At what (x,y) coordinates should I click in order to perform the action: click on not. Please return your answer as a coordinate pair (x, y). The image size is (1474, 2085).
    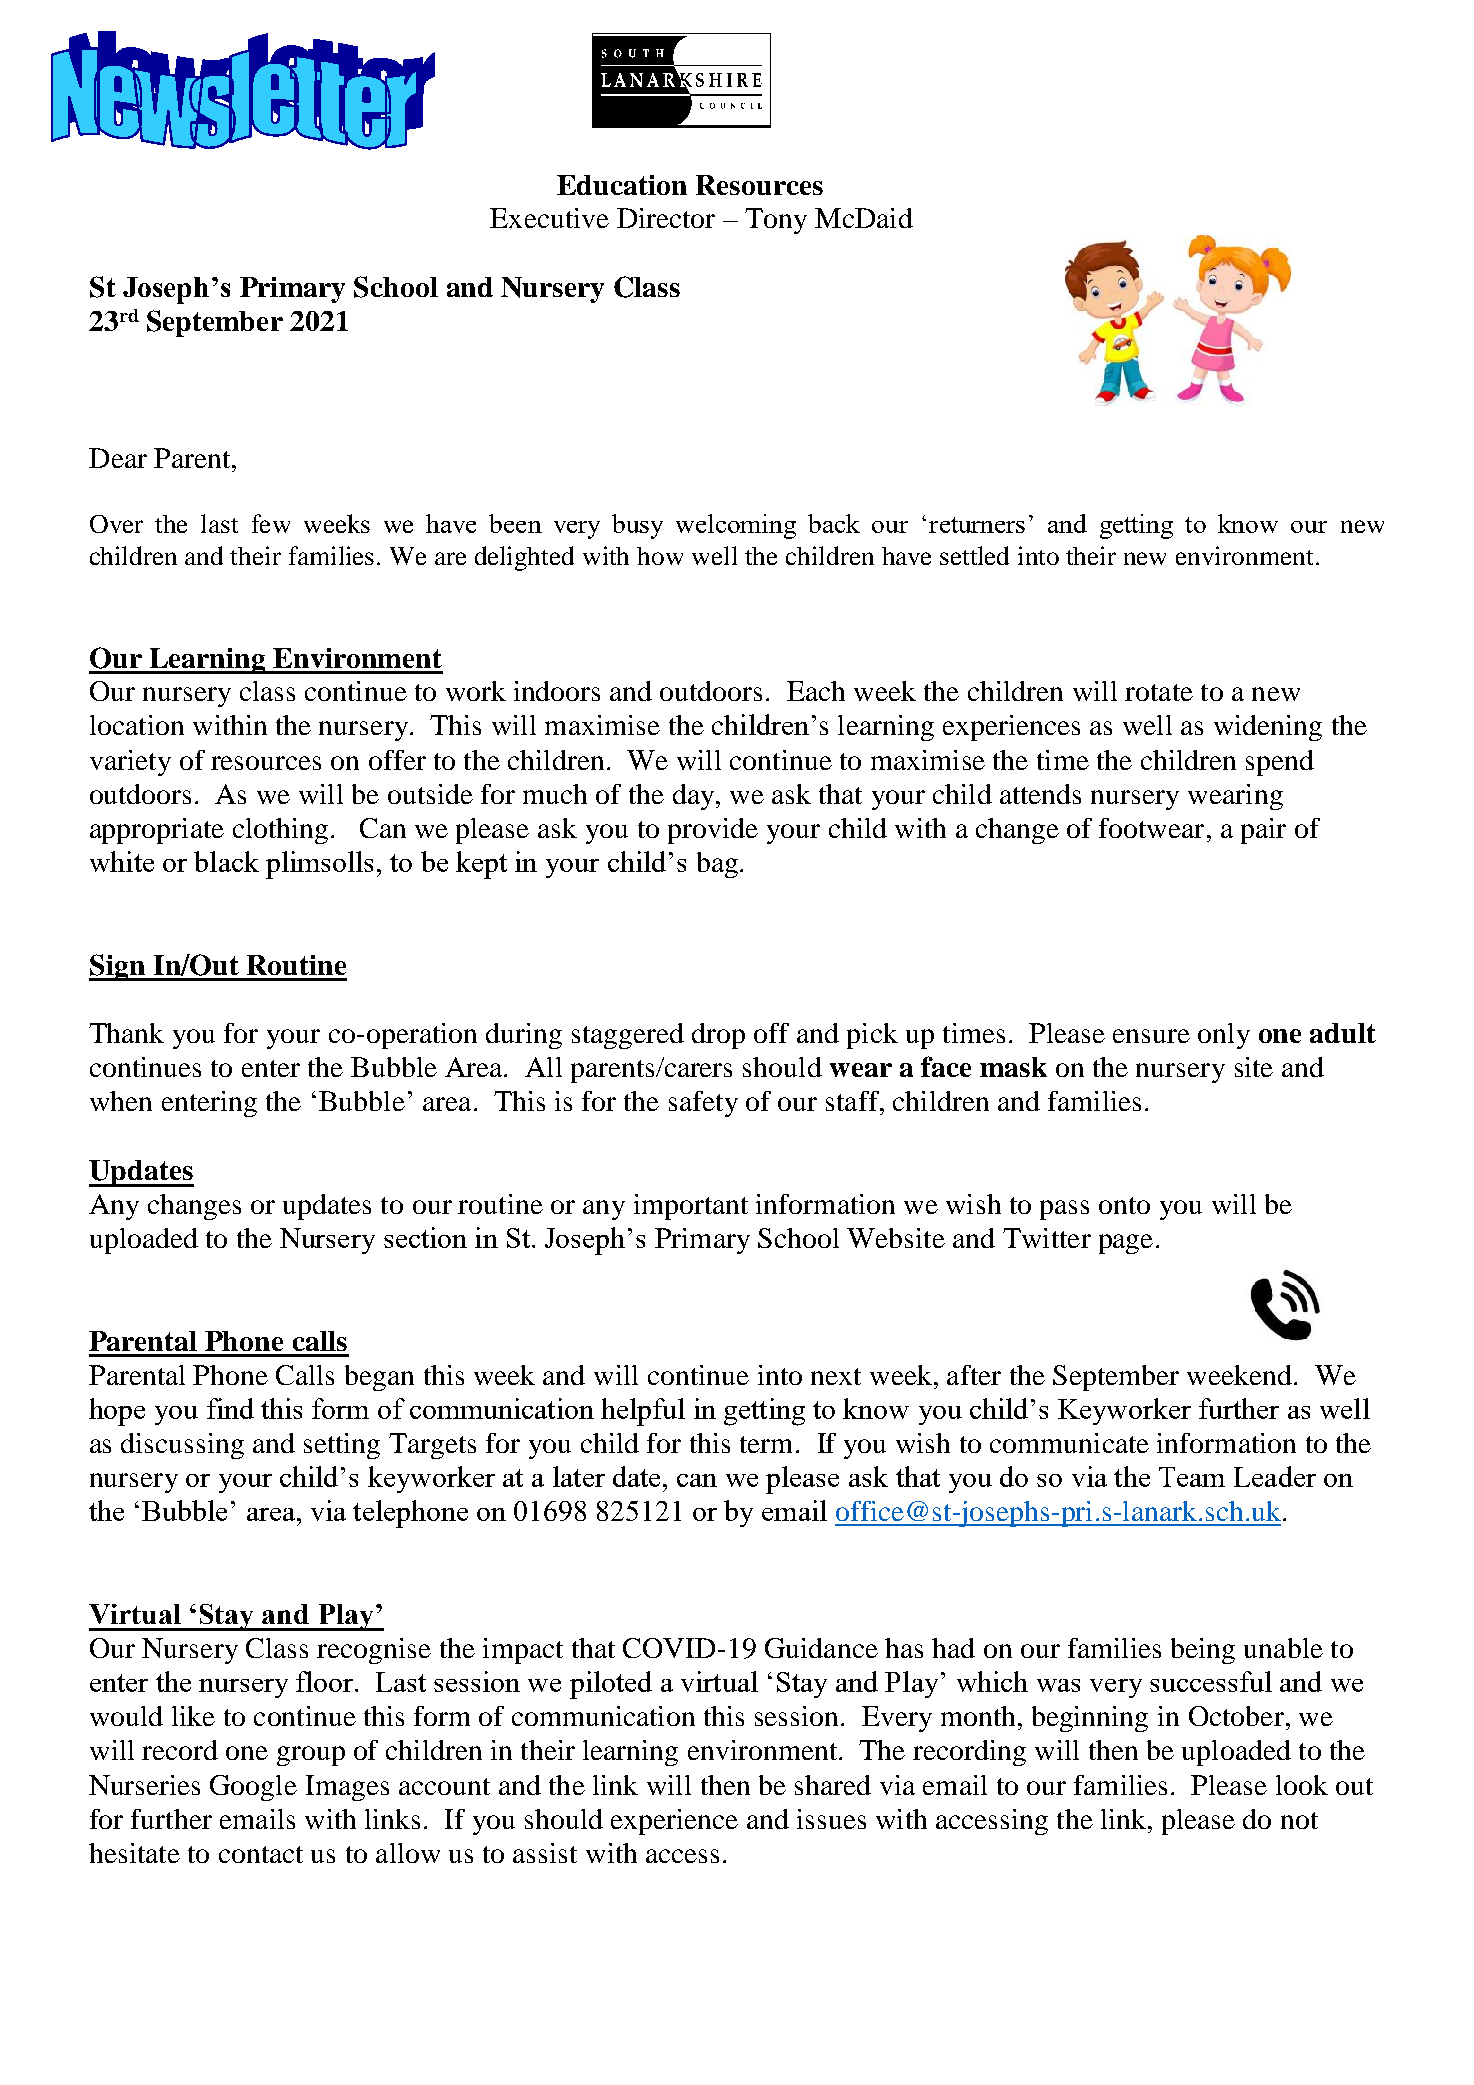
    Looking at the image, I should click on (1299, 1820).
